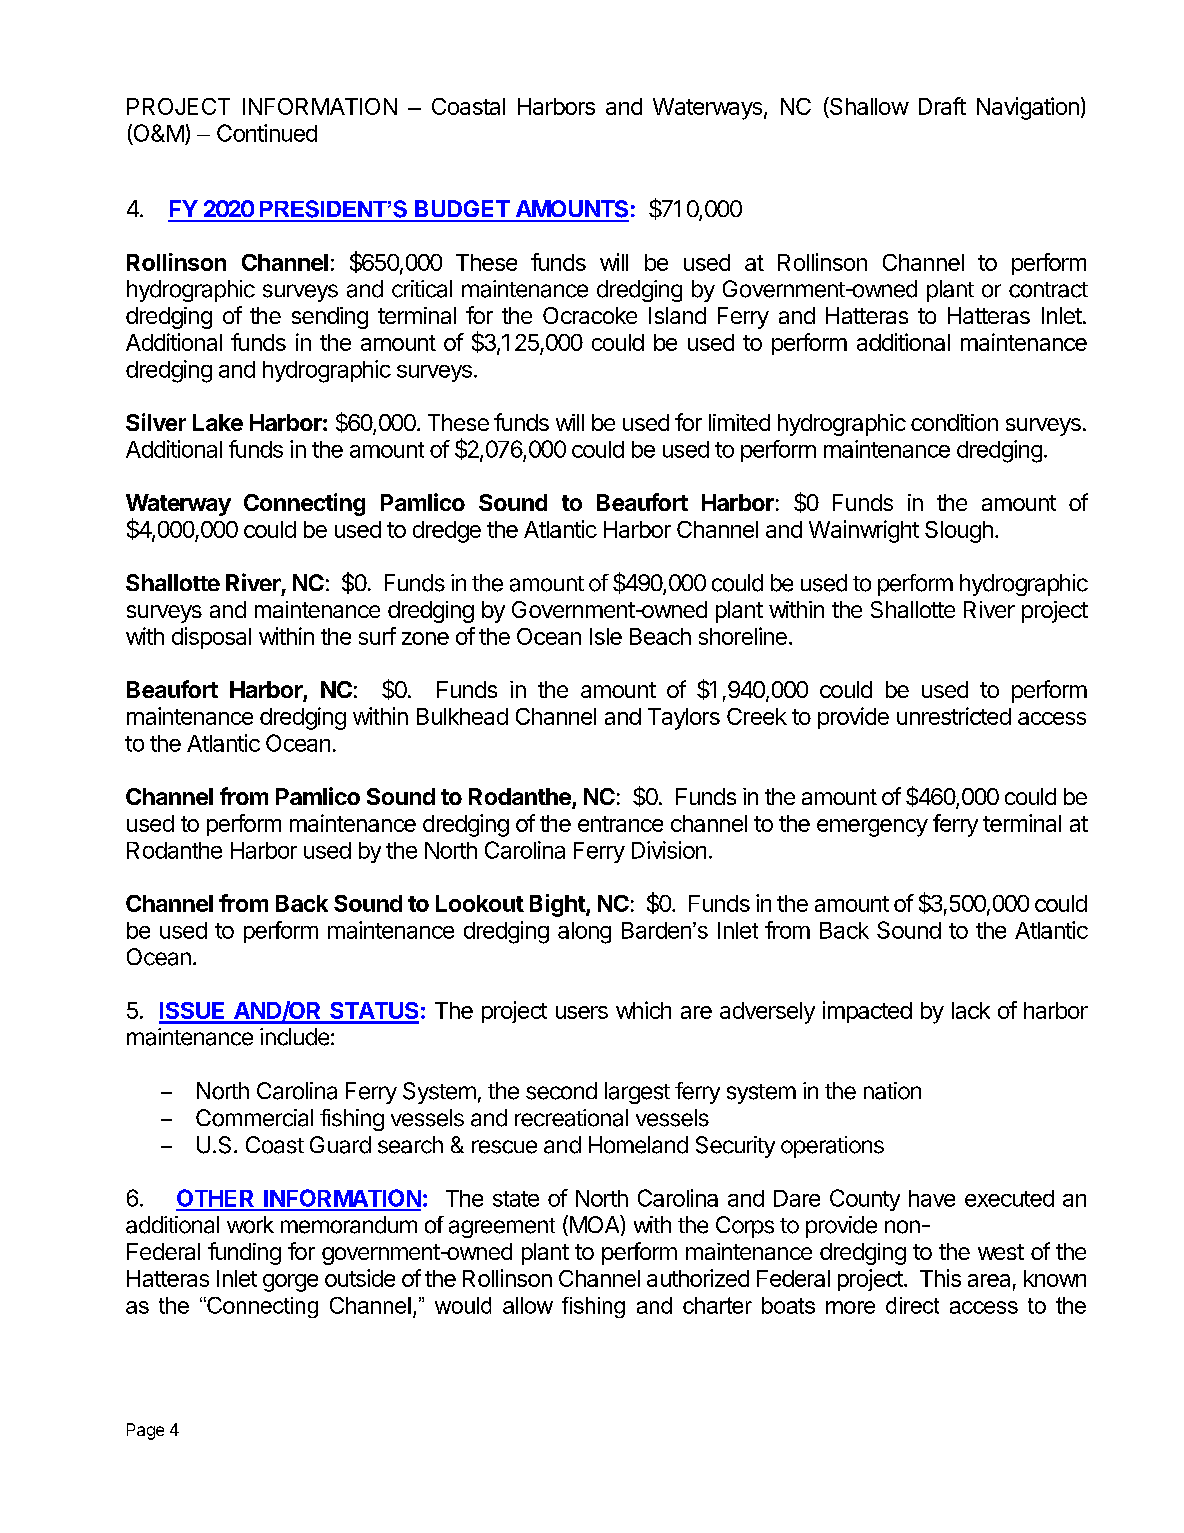 The width and height of the image is (1184, 1533). I want to click on Lake, so click(218, 422).
